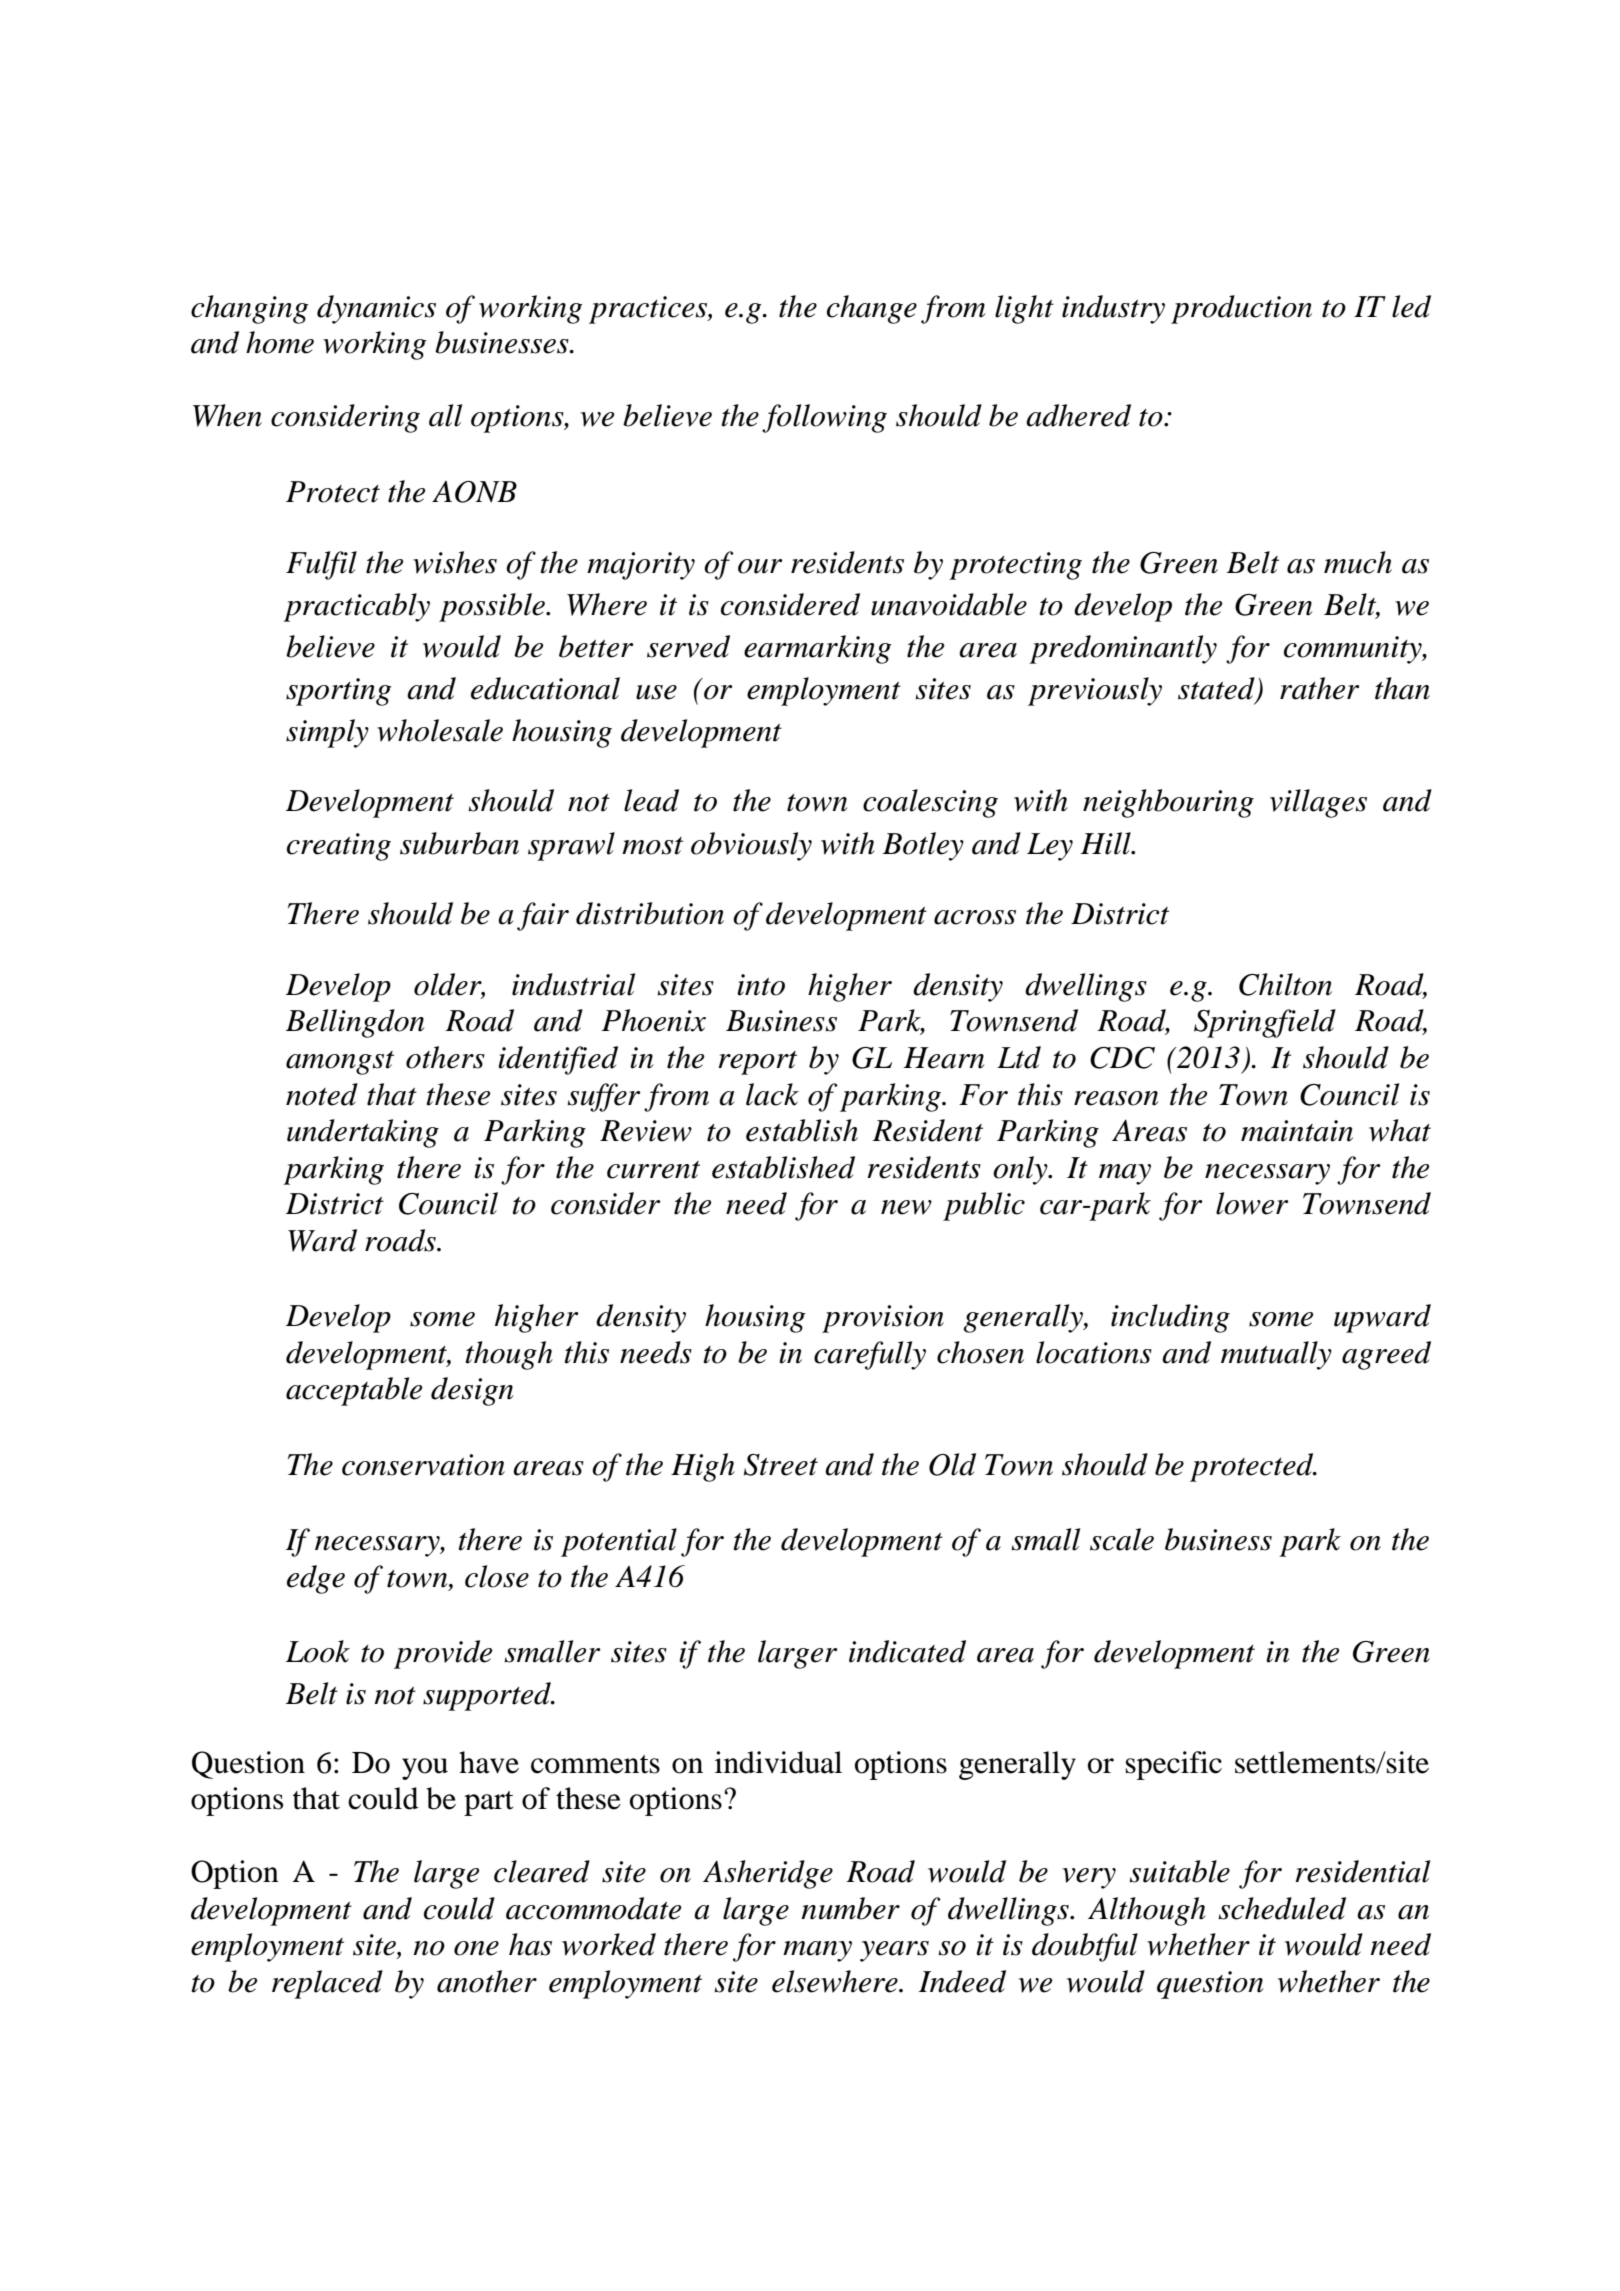  What do you see at coordinates (1241, 309) in the screenshot?
I see `production` at bounding box center [1241, 309].
